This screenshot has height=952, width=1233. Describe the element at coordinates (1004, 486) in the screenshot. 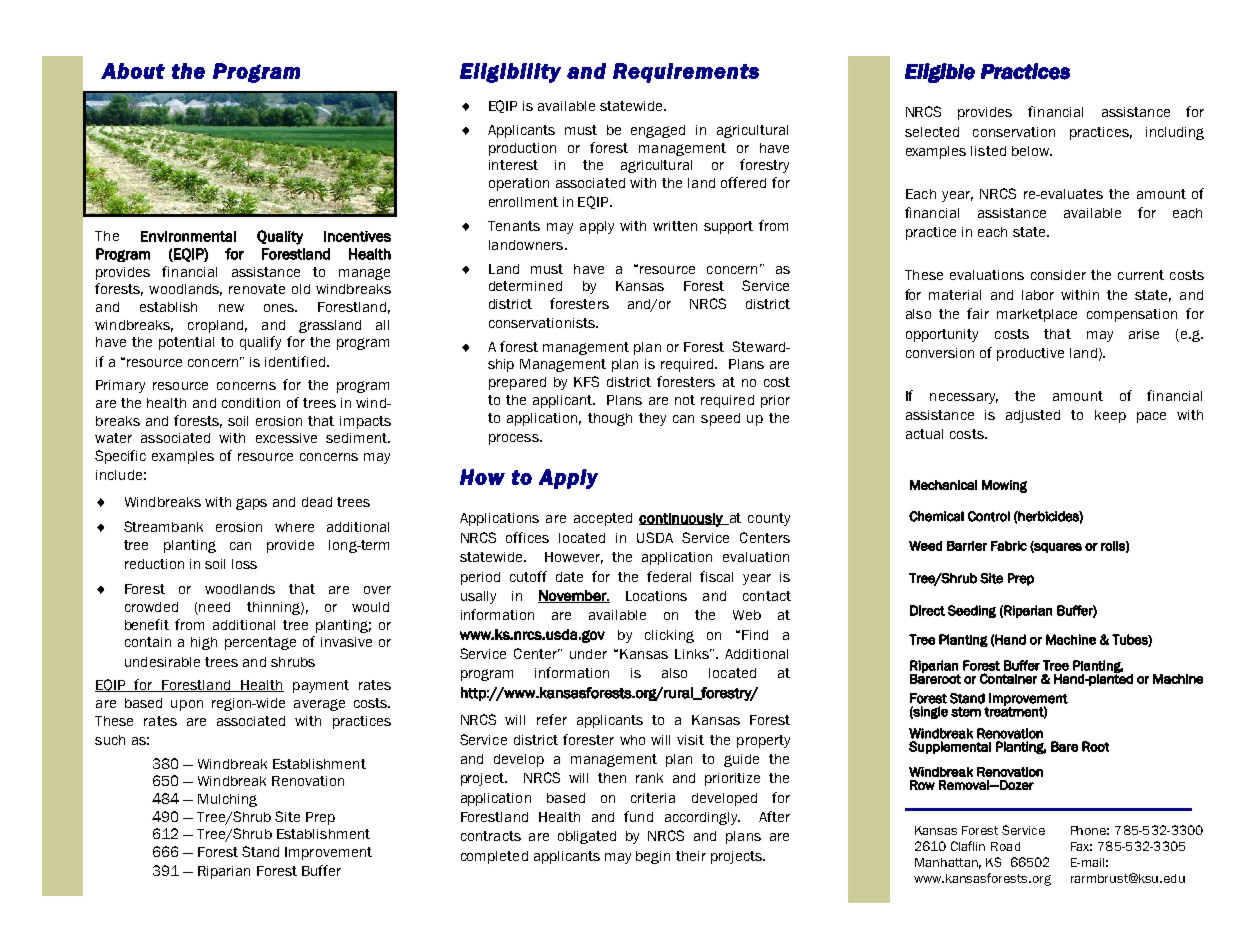

I see `Mowing` at that location.
